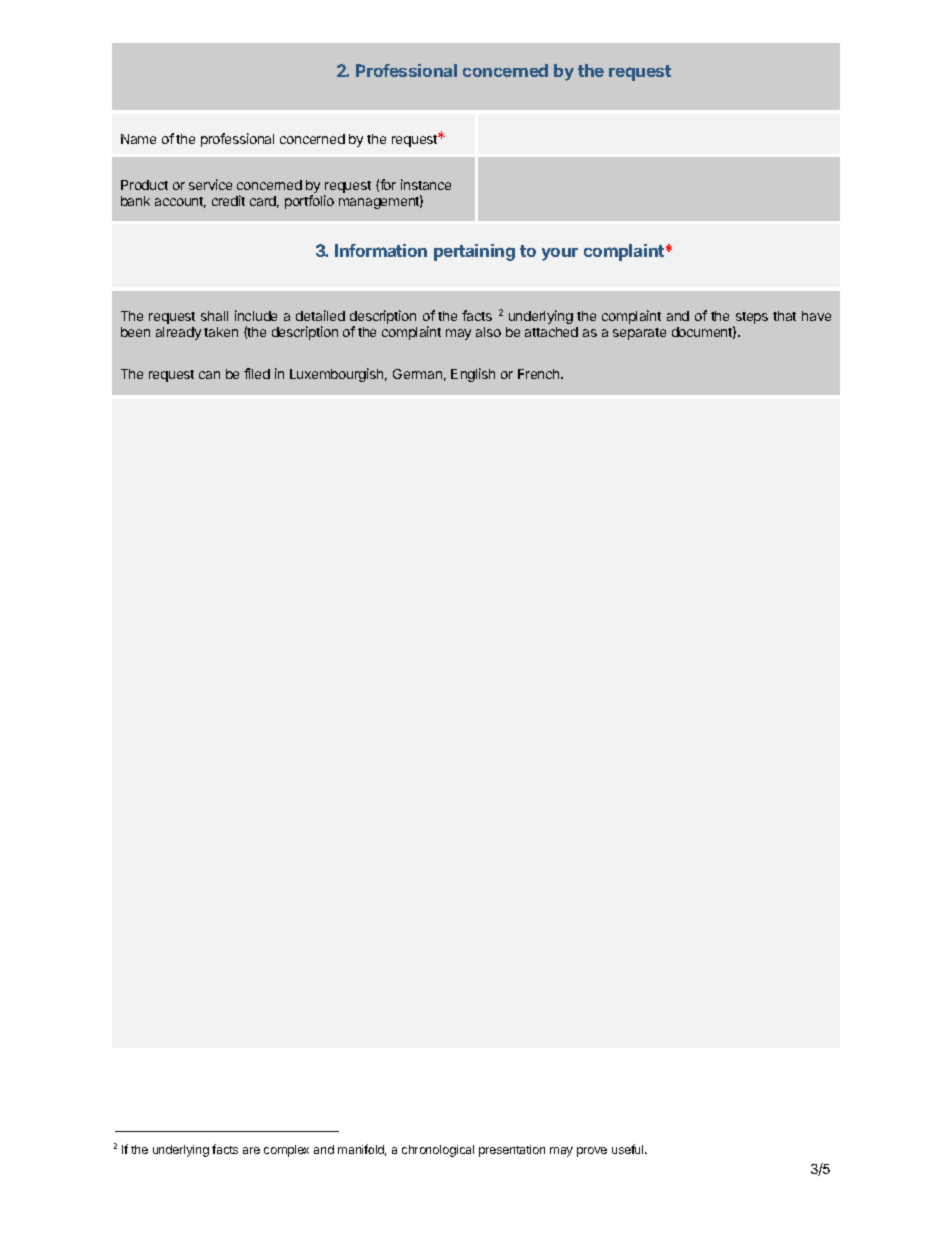 The height and width of the screenshot is (1233, 952). I want to click on have, so click(816, 316).
